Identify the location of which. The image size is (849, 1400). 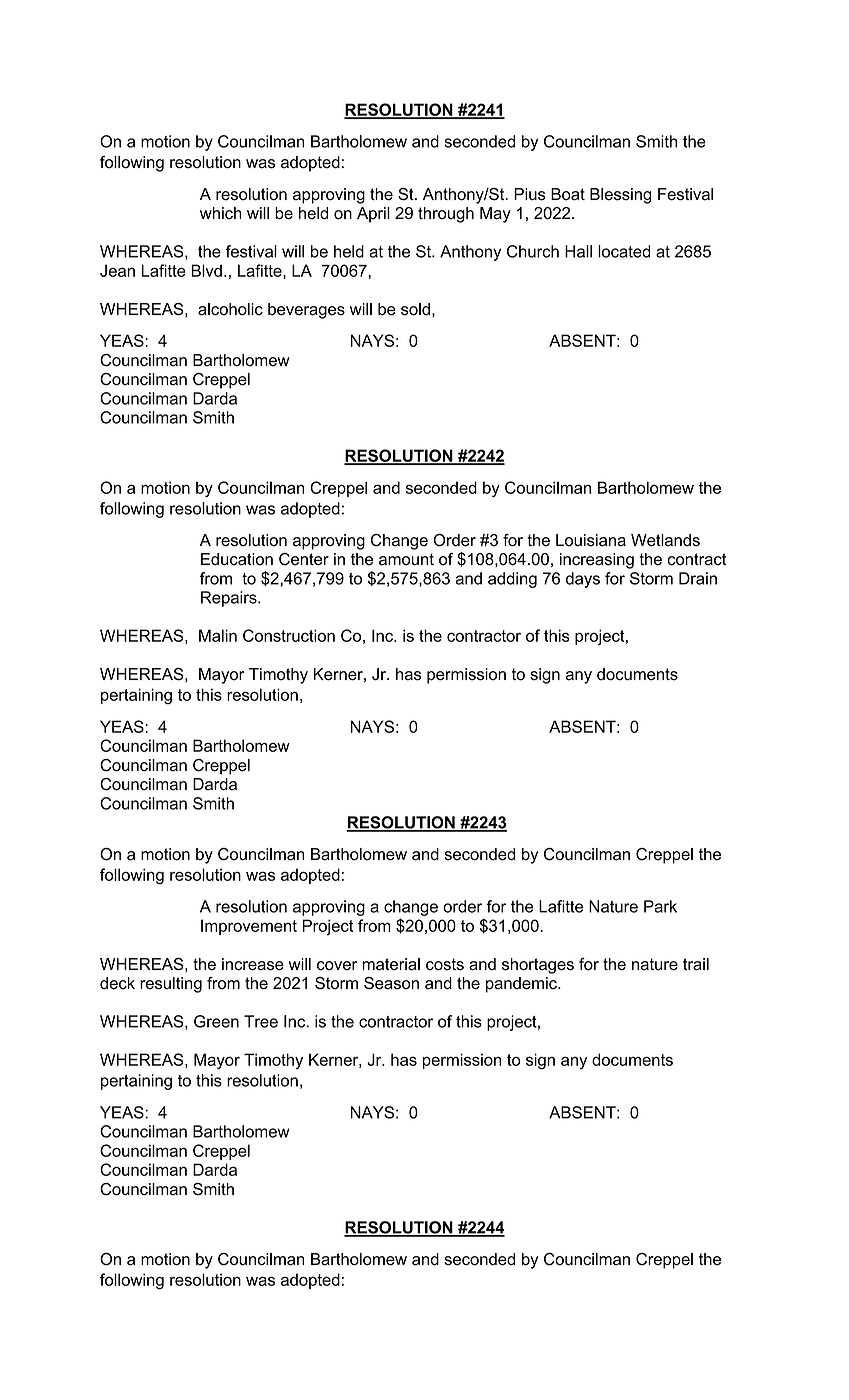
(221, 213).
